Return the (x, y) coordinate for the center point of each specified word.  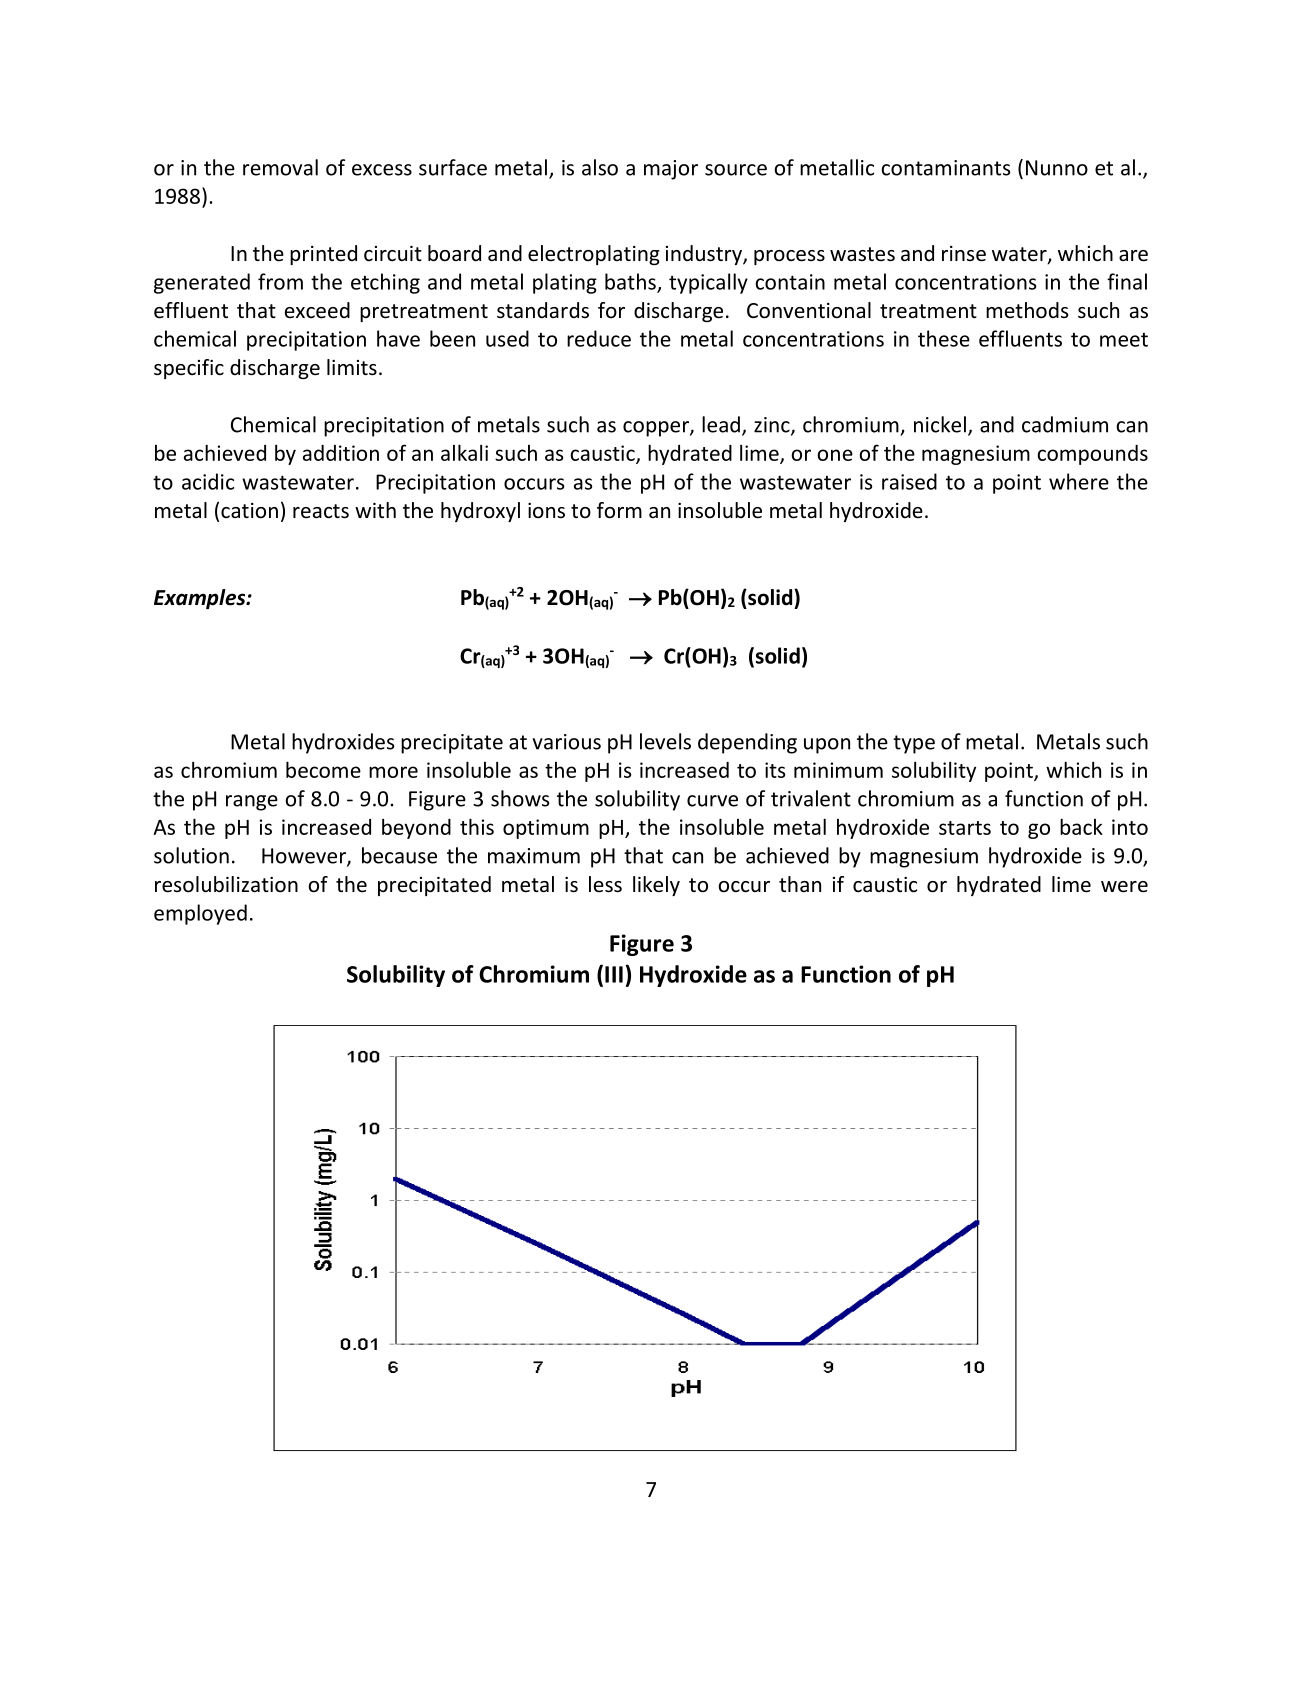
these (944, 338)
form (619, 510)
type (914, 744)
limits (352, 367)
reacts (321, 511)
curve (712, 801)
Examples (201, 599)
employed (200, 914)
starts (965, 828)
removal (280, 167)
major (671, 170)
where (1079, 481)
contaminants (946, 168)
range (252, 803)
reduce (599, 338)
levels (665, 741)
